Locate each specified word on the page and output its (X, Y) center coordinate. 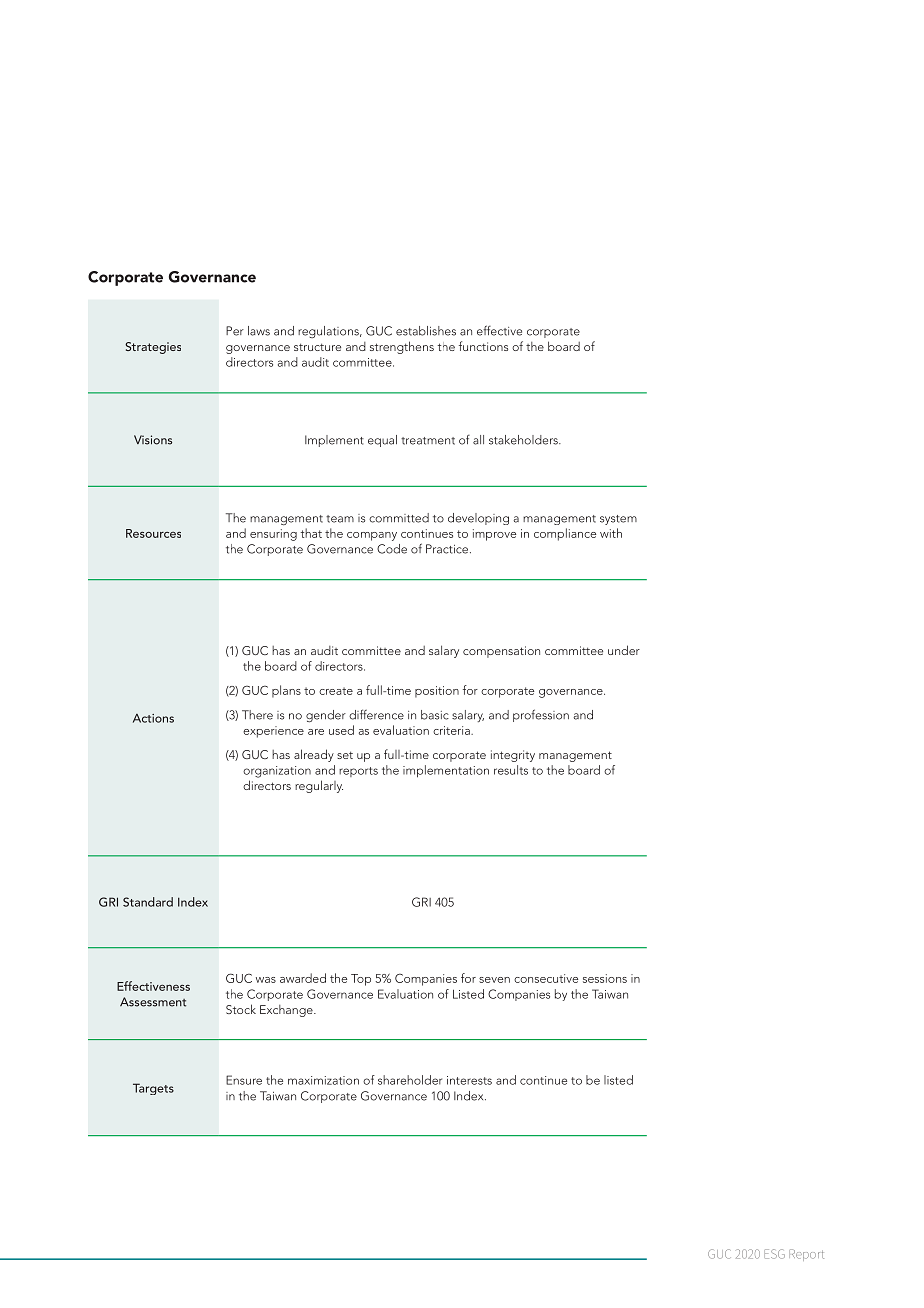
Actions (153, 718)
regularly (319, 786)
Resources (153, 533)
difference (376, 714)
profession (541, 715)
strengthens (402, 347)
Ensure (244, 1080)
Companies (519, 995)
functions (483, 346)
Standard (148, 902)
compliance (565, 534)
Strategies (153, 348)
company (372, 536)
